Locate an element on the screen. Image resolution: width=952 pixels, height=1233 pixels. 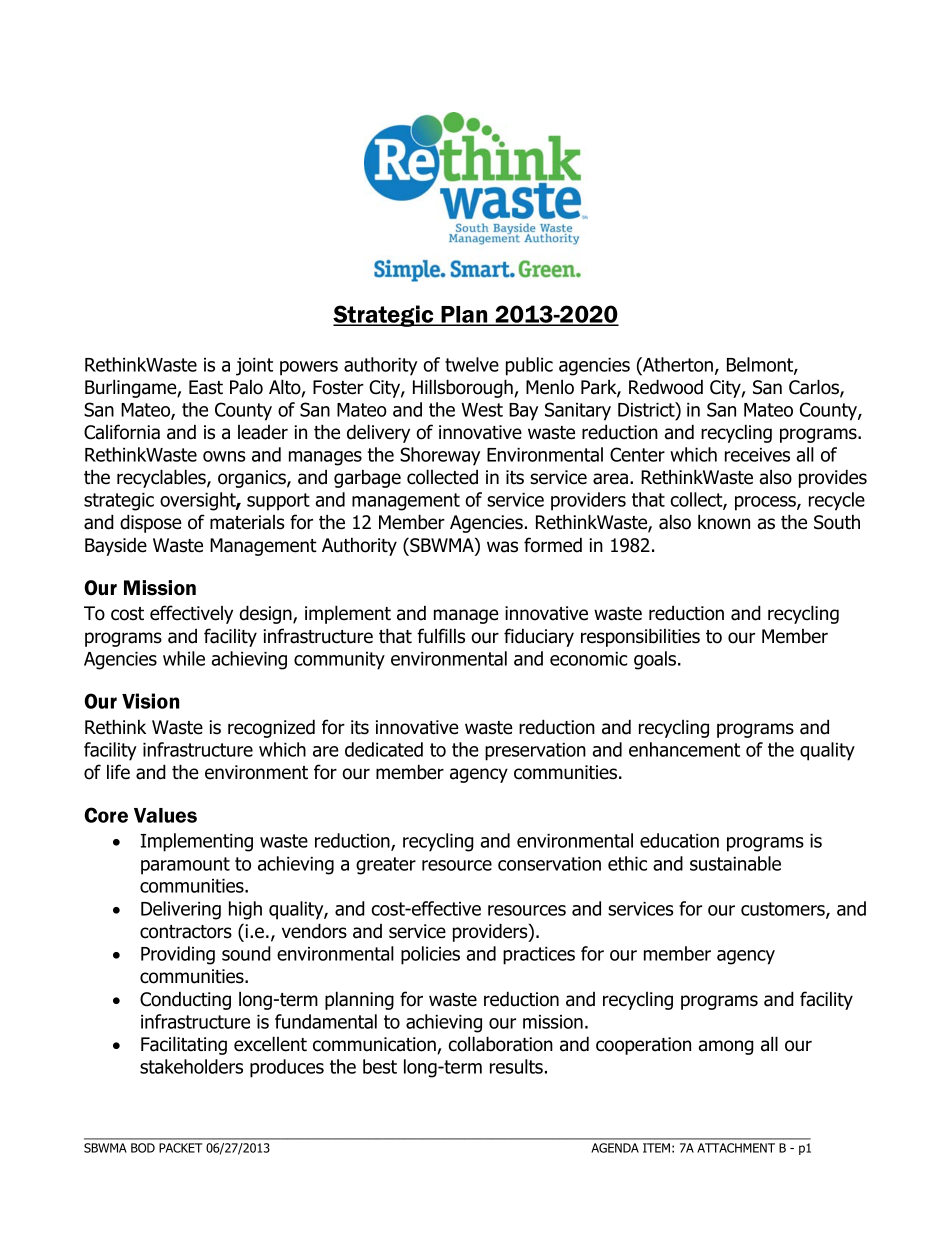
Carlos is located at coordinates (815, 388).
